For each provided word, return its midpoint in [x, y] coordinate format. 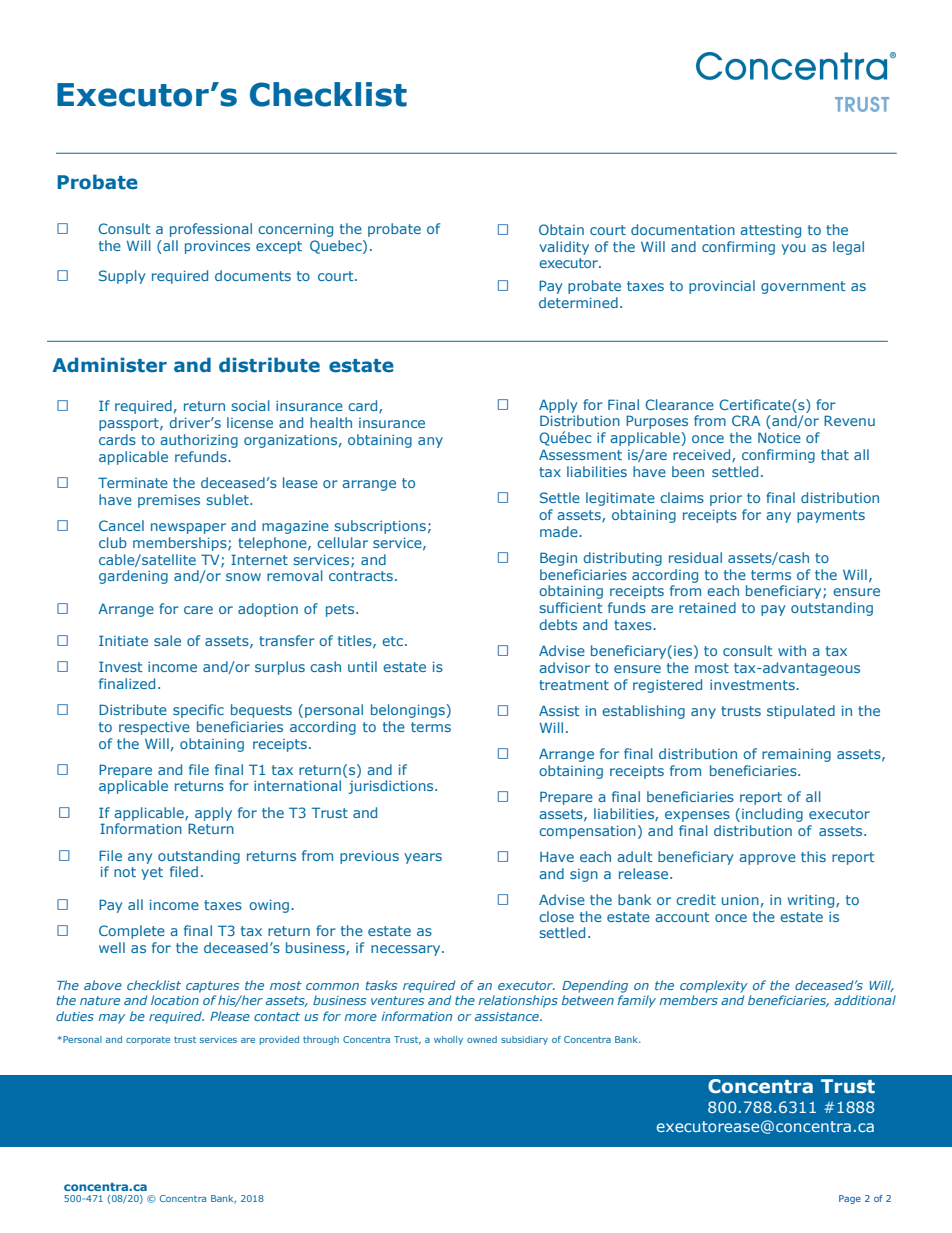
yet [152, 873]
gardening [133, 577]
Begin [558, 559]
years [423, 858]
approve [767, 859]
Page [850, 1199]
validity [564, 248]
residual [695, 557]
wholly [448, 1040]
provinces [217, 247]
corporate [148, 1040]
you [793, 249]
